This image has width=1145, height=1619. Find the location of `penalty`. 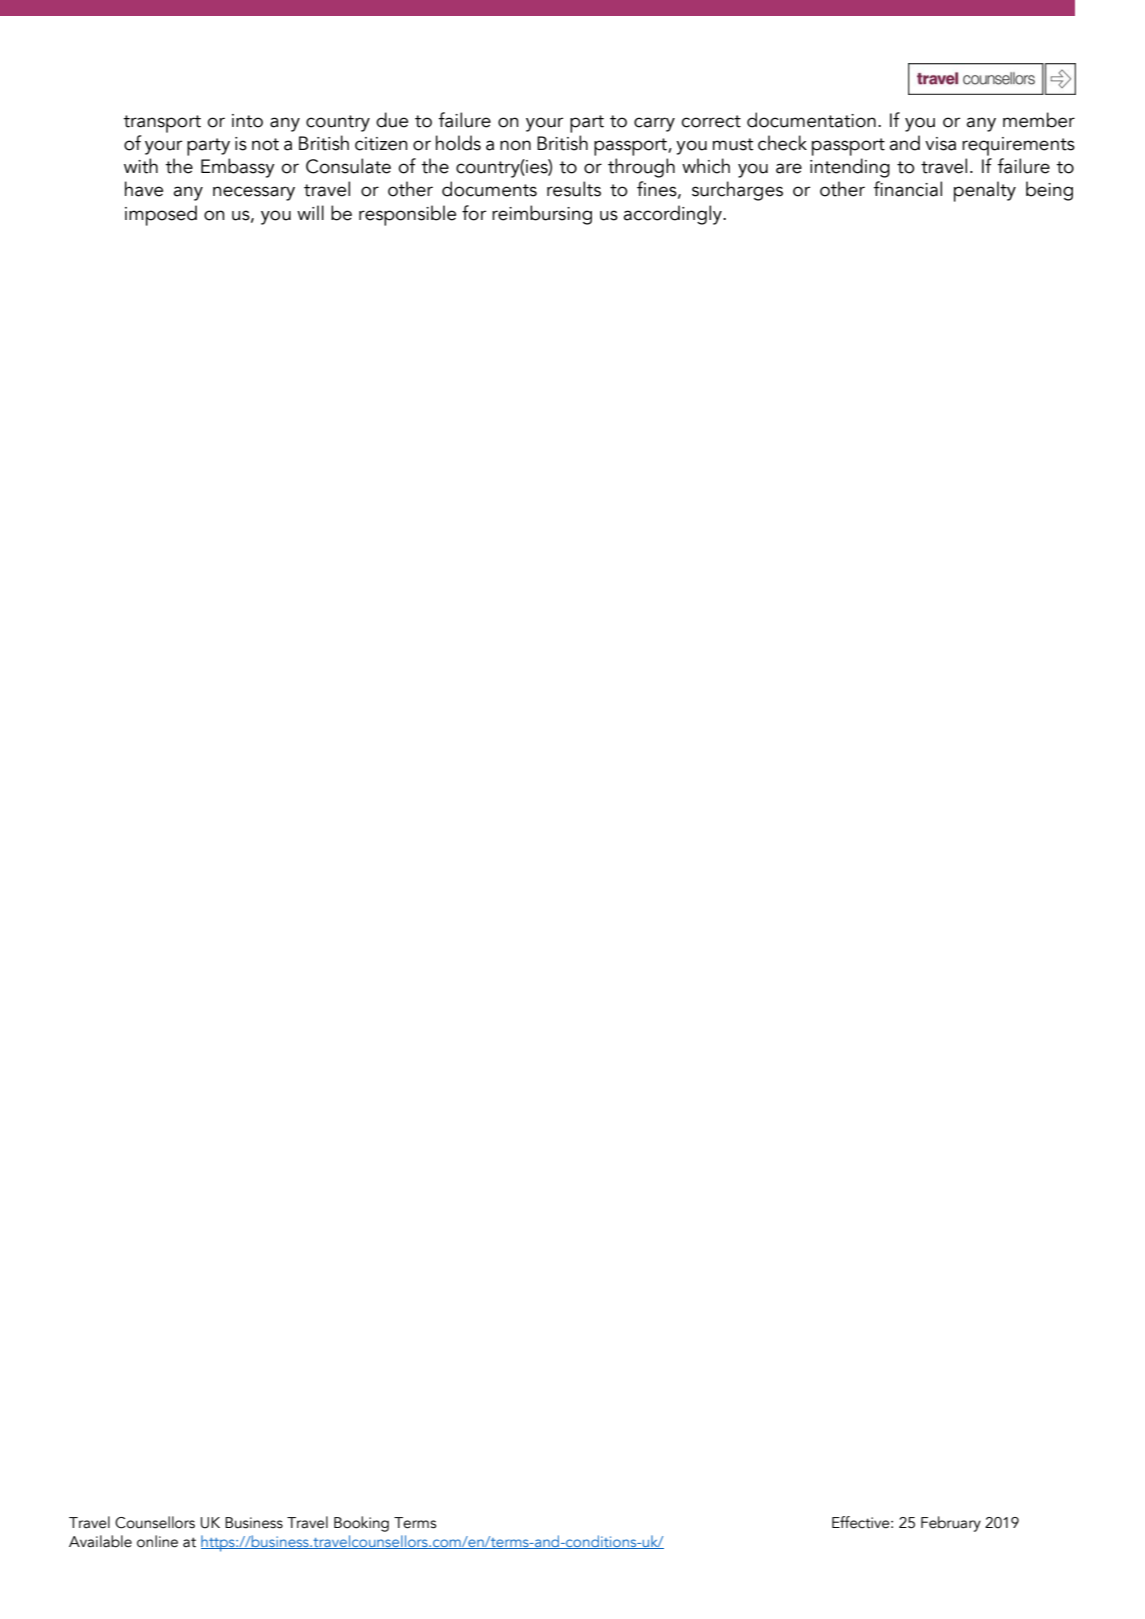

penalty is located at coordinates (985, 191).
